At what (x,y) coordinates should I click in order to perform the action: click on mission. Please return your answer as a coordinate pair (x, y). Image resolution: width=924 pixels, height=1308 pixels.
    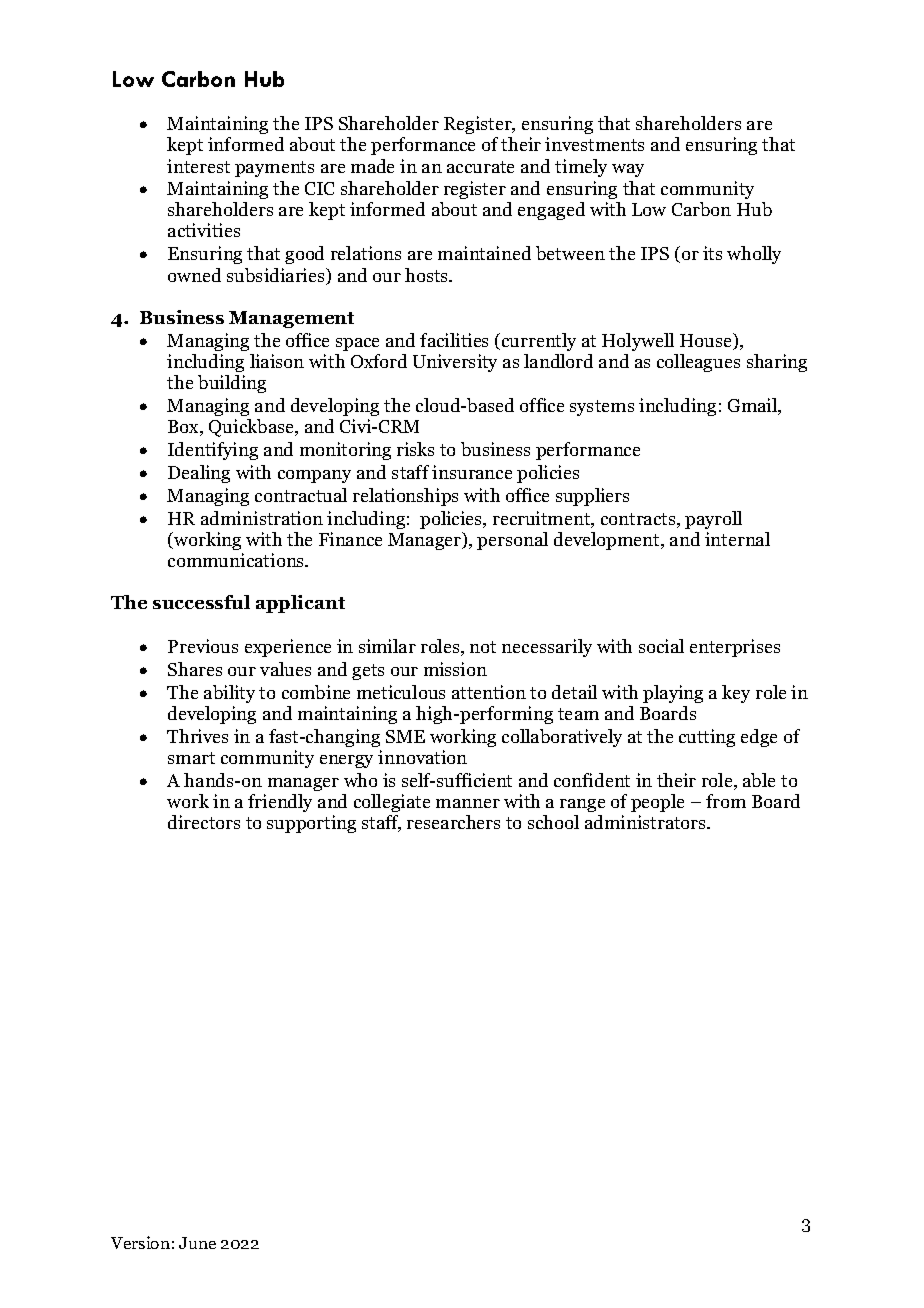
    Looking at the image, I should click on (455, 669).
